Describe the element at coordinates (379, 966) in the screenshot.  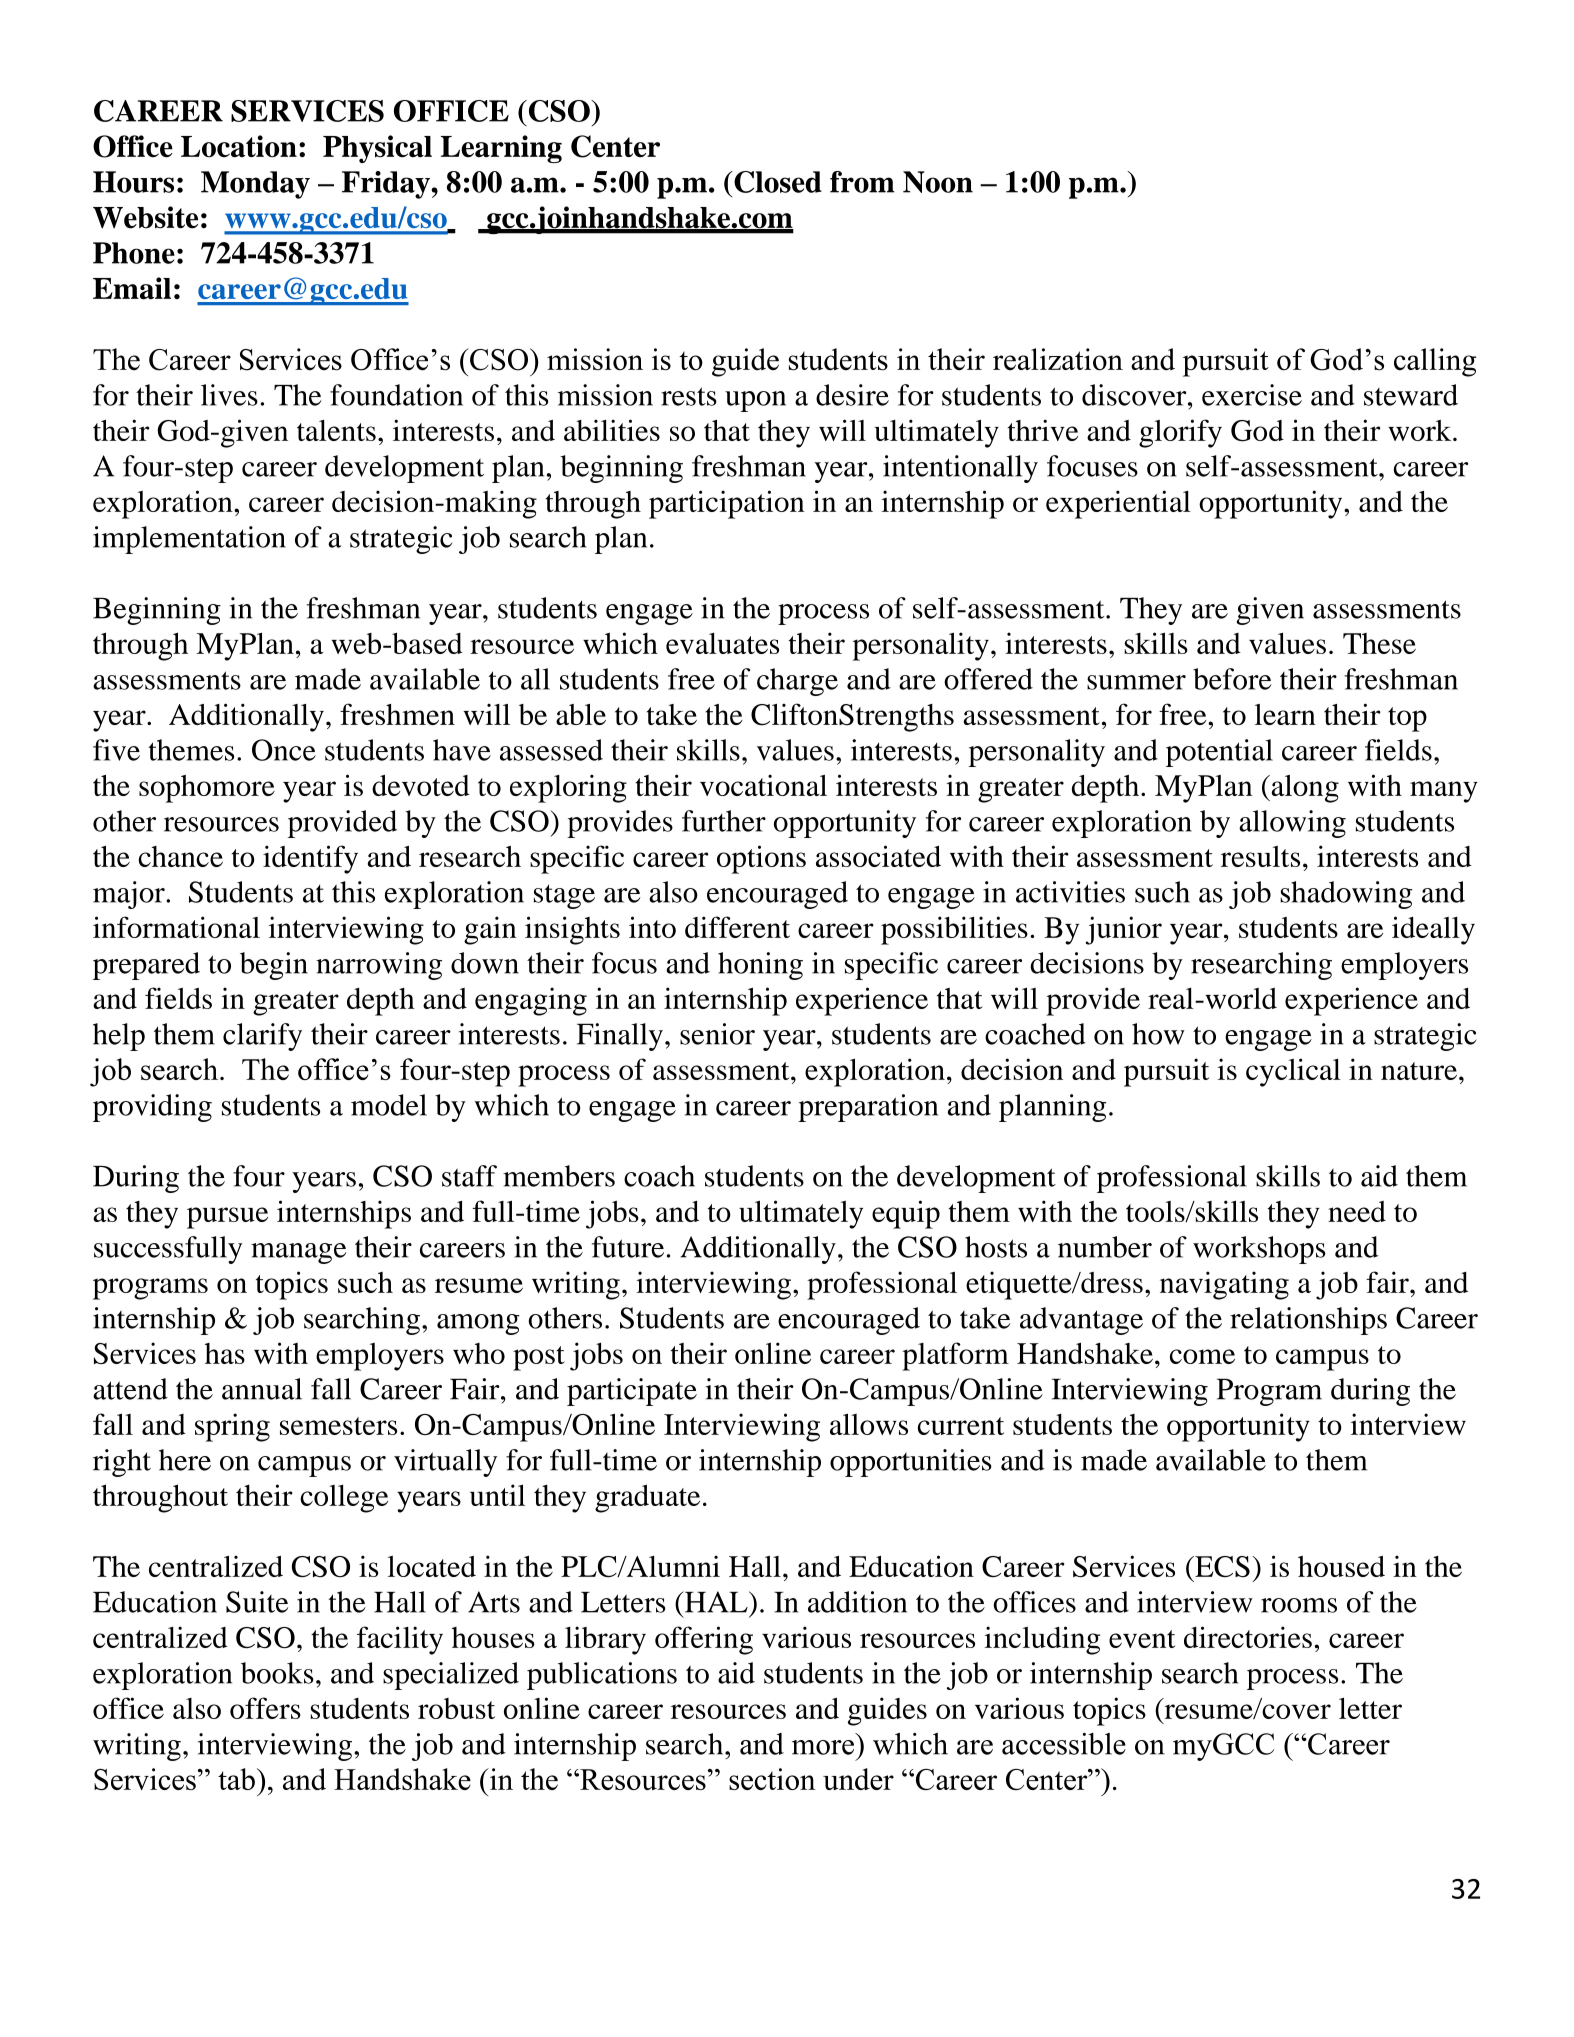
I see `narrowing` at that location.
